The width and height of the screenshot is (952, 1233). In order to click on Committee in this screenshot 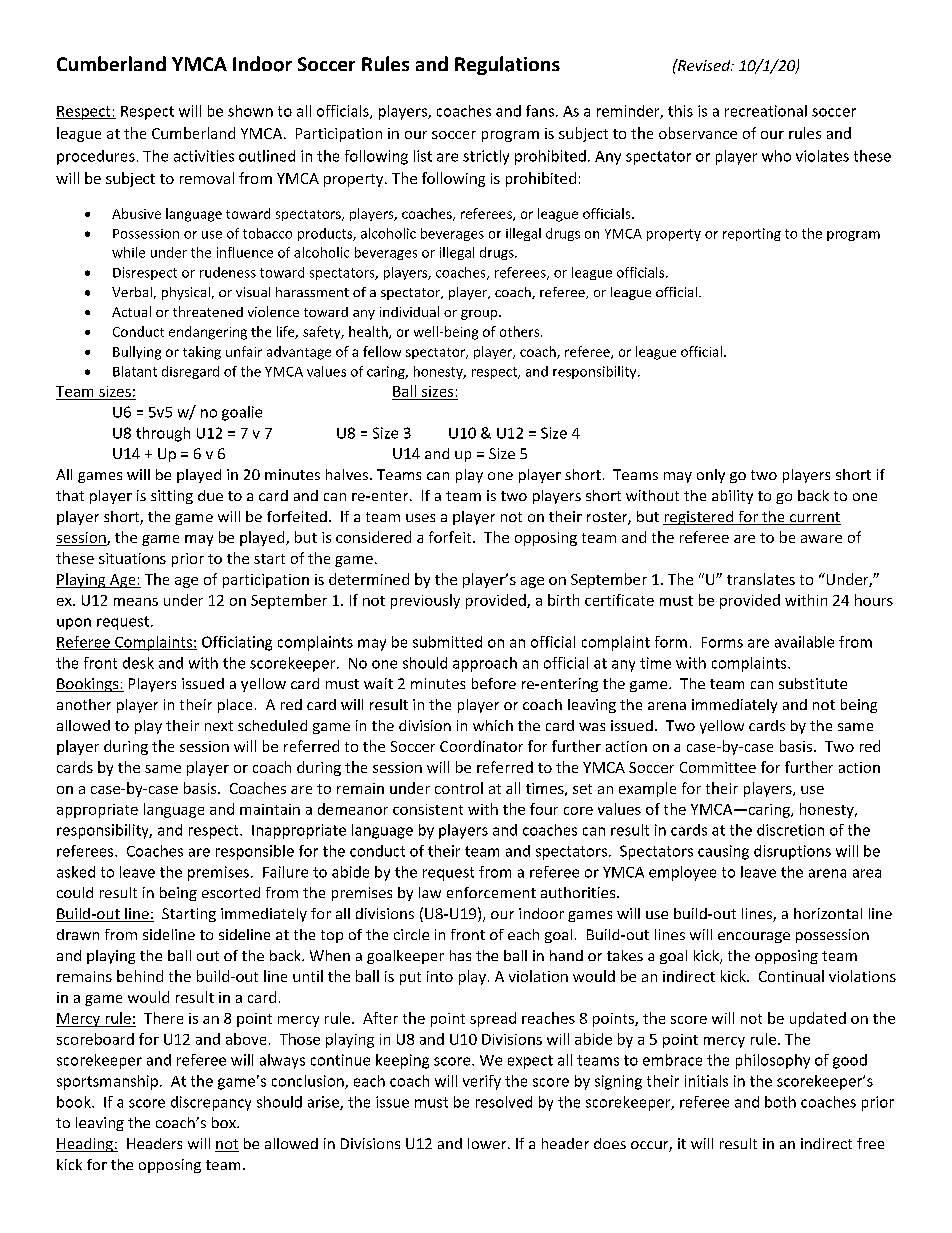, I will do `click(718, 767)`.
